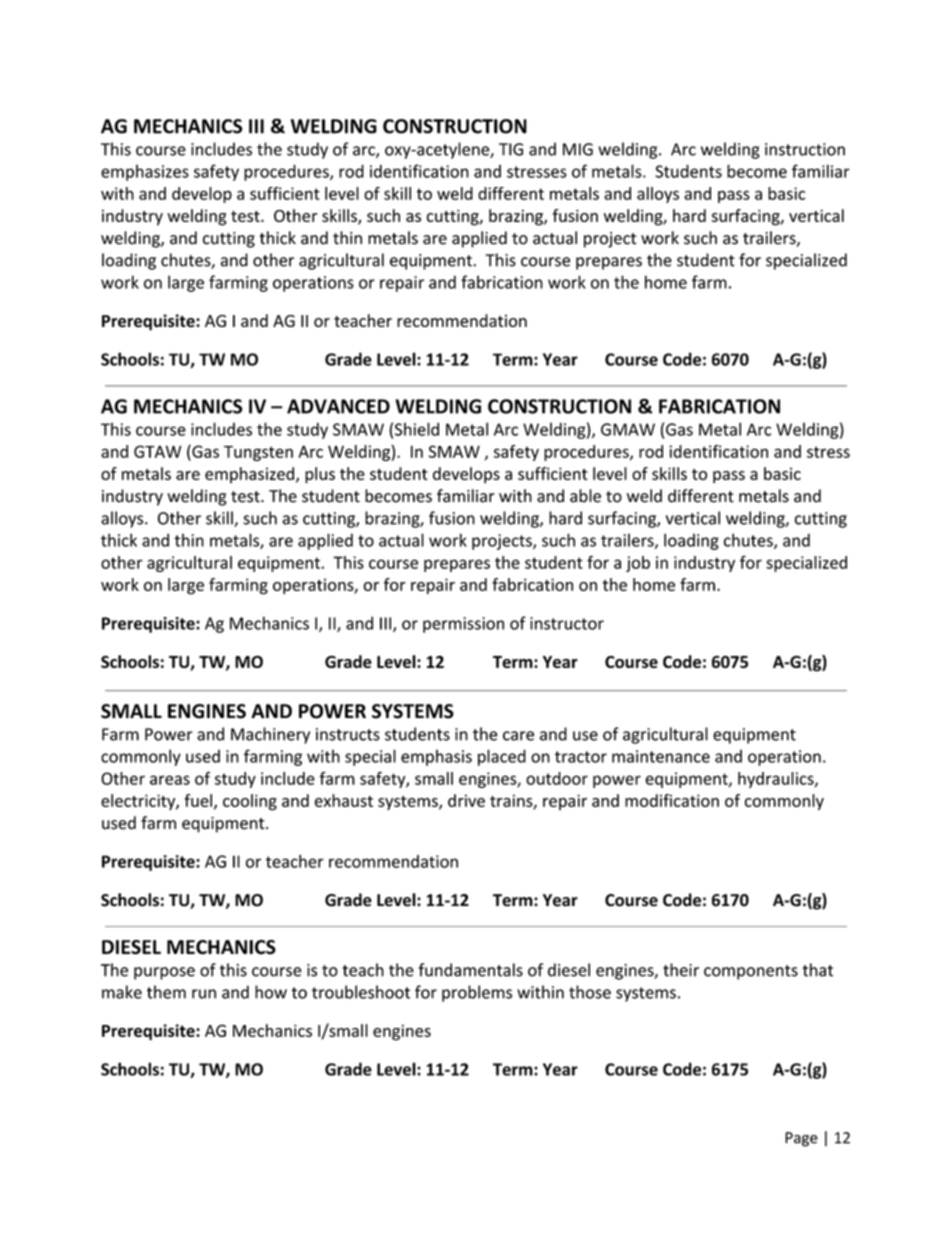  Describe the element at coordinates (198, 800) in the image. I see `fuel` at that location.
